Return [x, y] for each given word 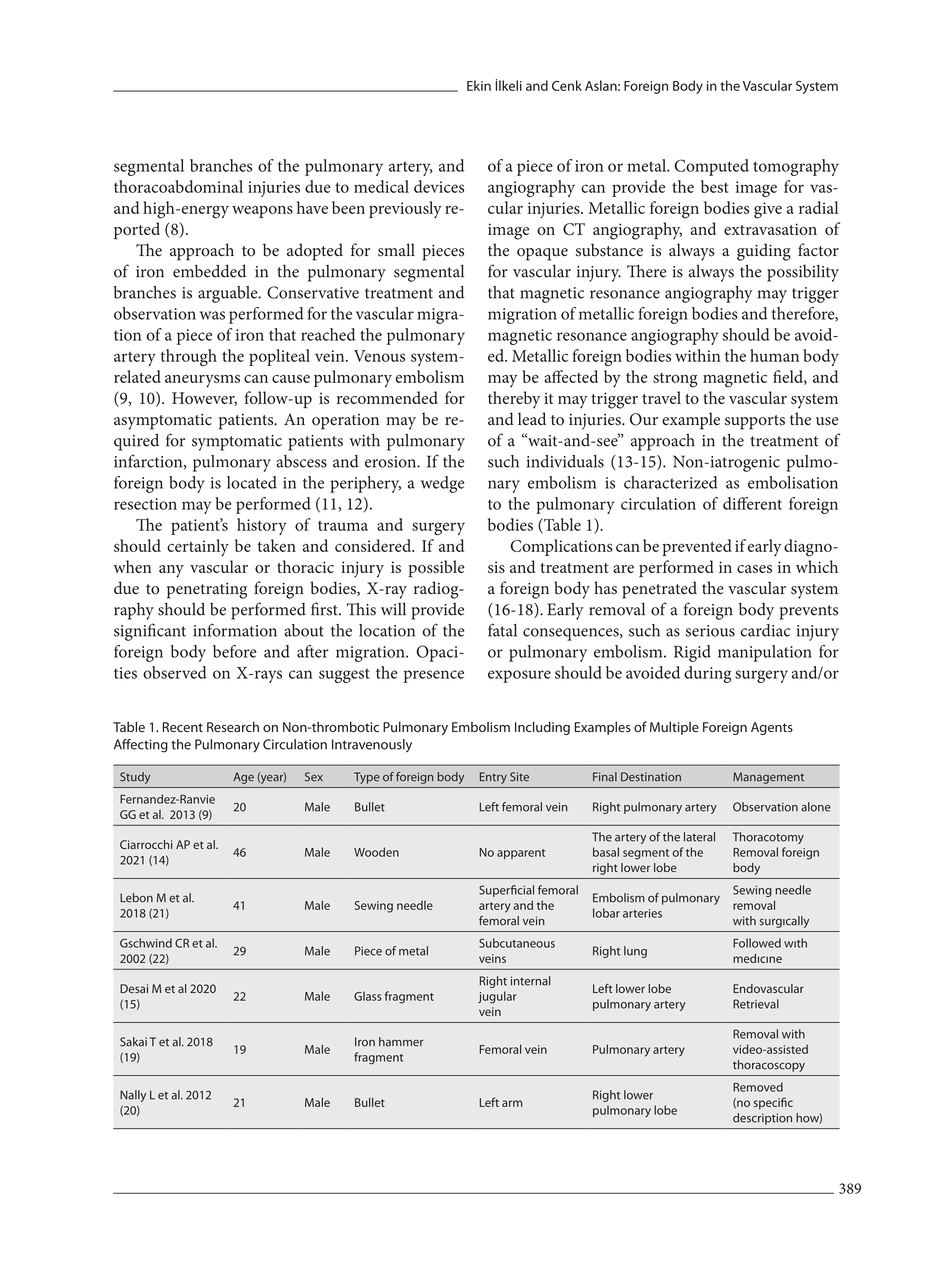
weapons [262, 211]
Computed [712, 167]
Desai [134, 988]
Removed [758, 1087]
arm [512, 1103]
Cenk [567, 85]
